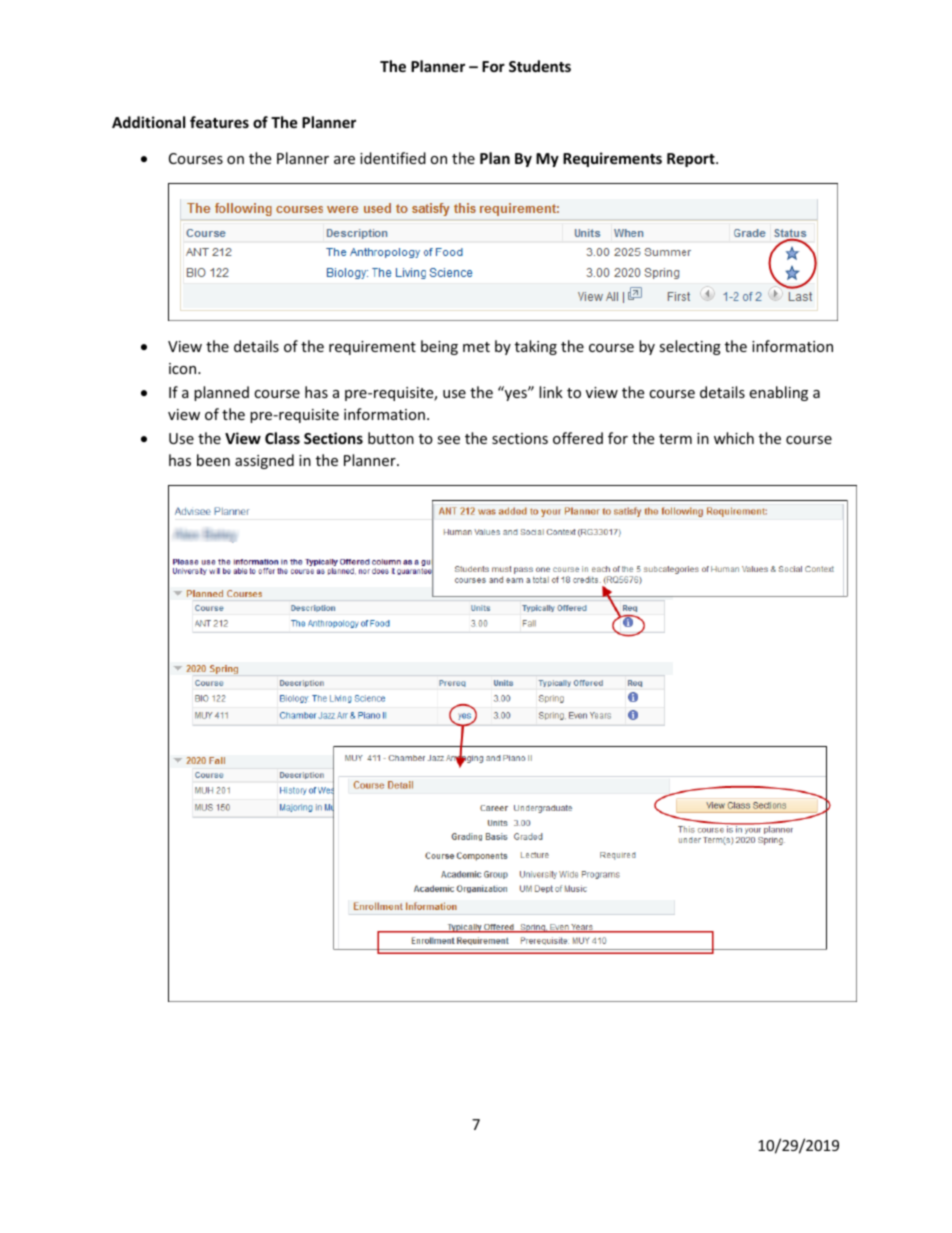  Describe the element at coordinates (692, 160) in the page. I see `Report` at that location.
